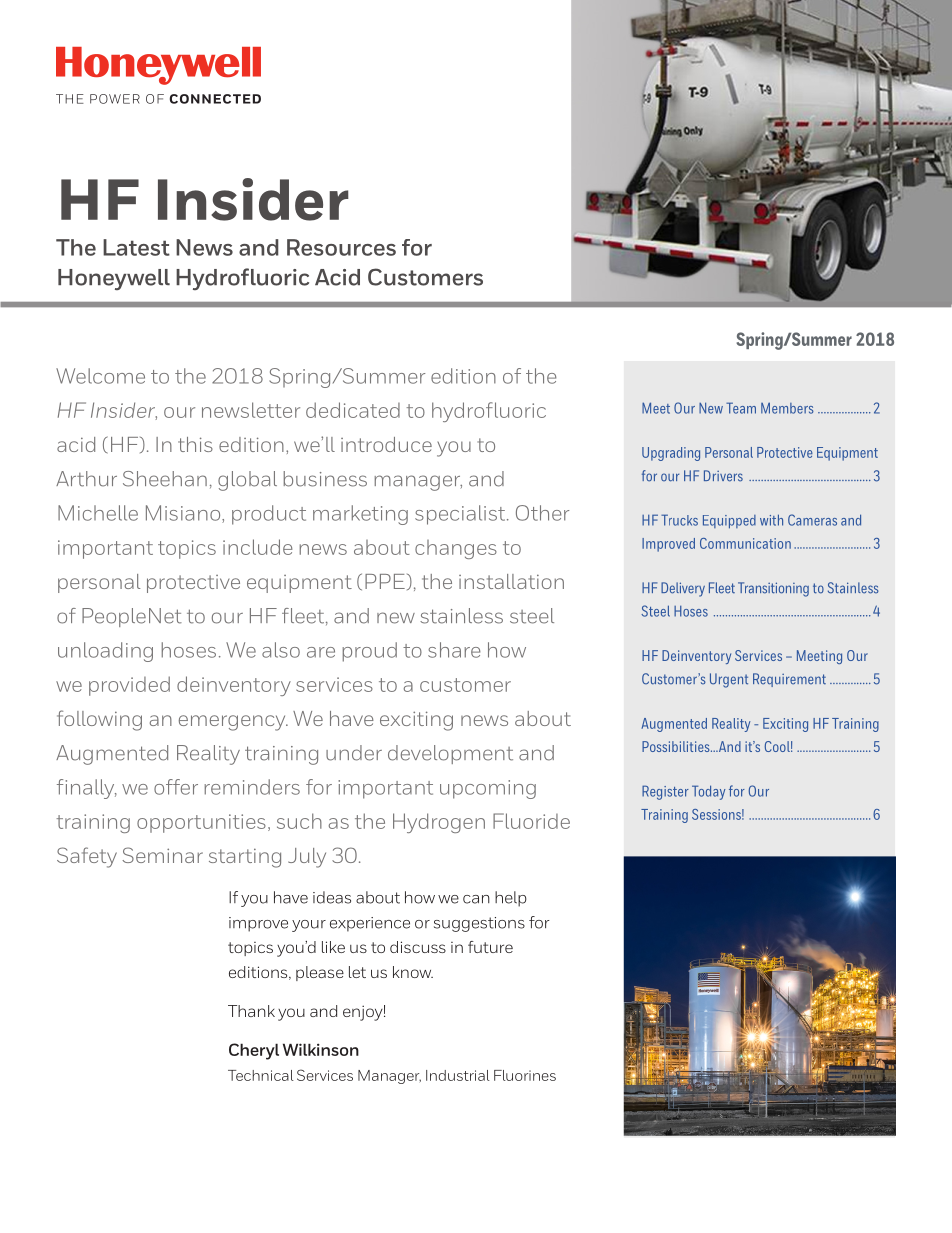  What do you see at coordinates (136, 247) in the image?
I see `Latest` at bounding box center [136, 247].
